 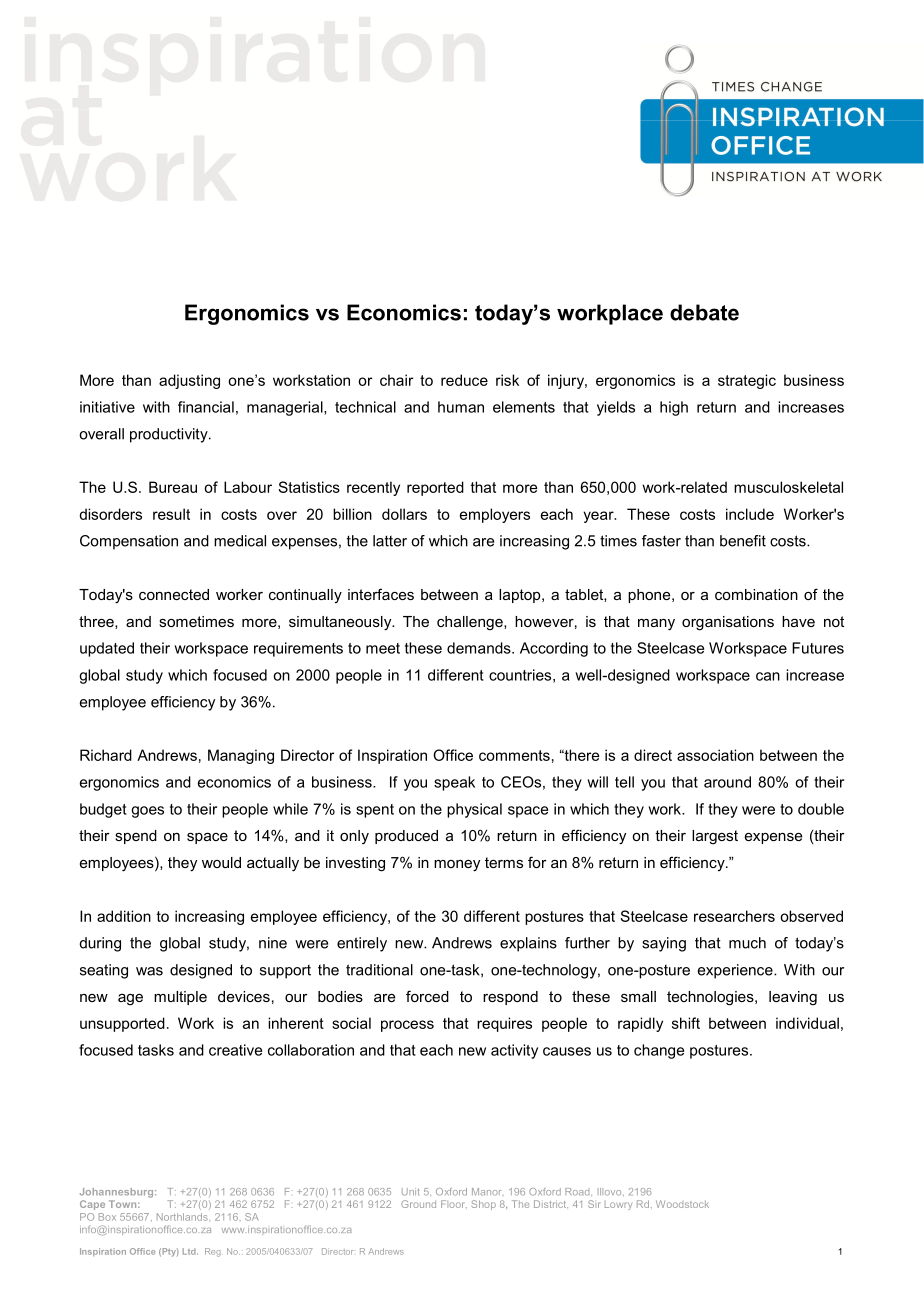 What do you see at coordinates (147, 812) in the screenshot?
I see `goes` at bounding box center [147, 812].
